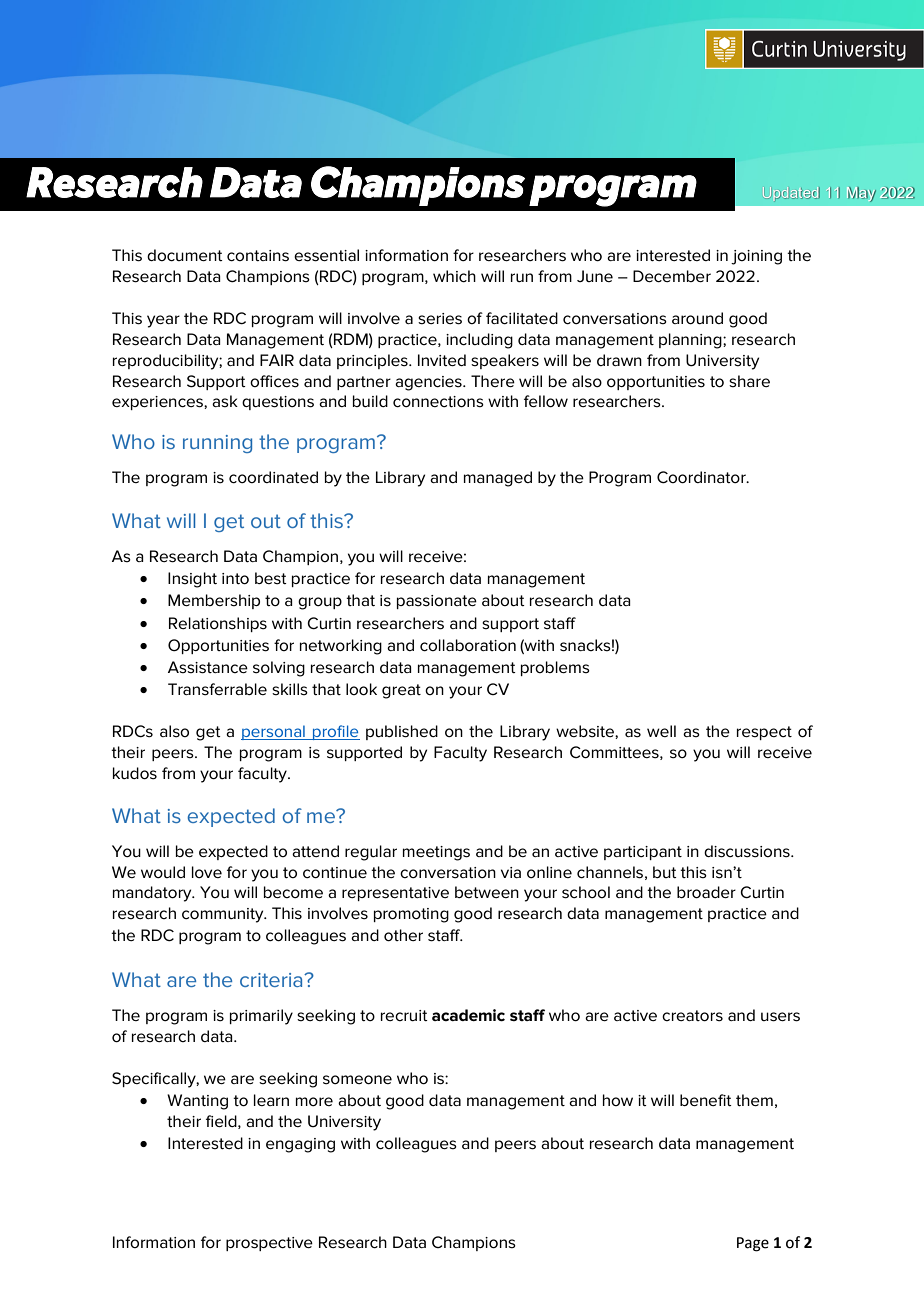 The height and width of the document is (1308, 924). What do you see at coordinates (618, 1100) in the document?
I see `how` at bounding box center [618, 1100].
